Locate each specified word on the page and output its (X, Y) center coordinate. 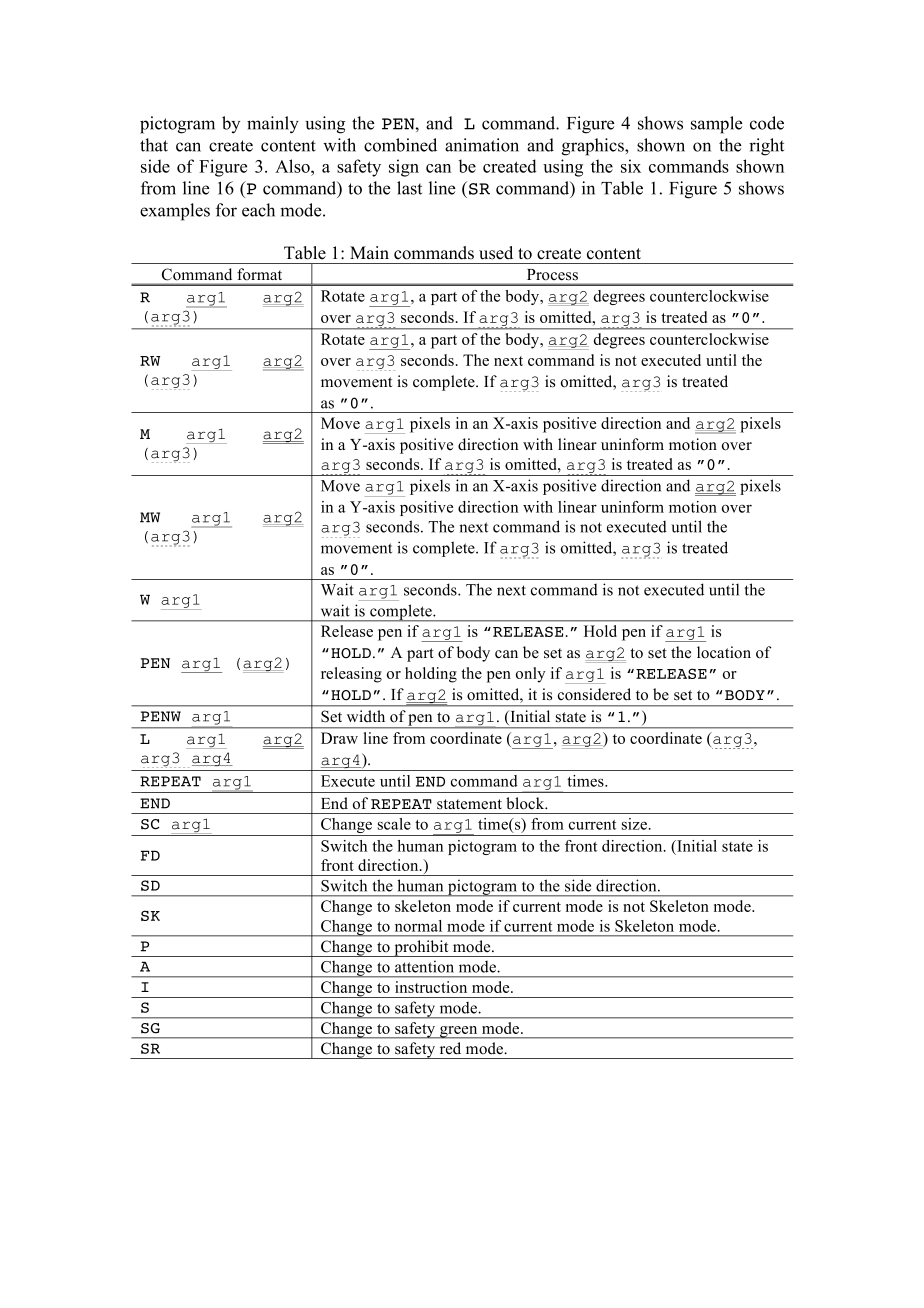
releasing (351, 675)
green (459, 1032)
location (724, 652)
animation (482, 145)
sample (717, 125)
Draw (339, 738)
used (496, 253)
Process (552, 274)
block (526, 803)
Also (293, 166)
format (260, 274)
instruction (431, 987)
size (635, 824)
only (531, 675)
